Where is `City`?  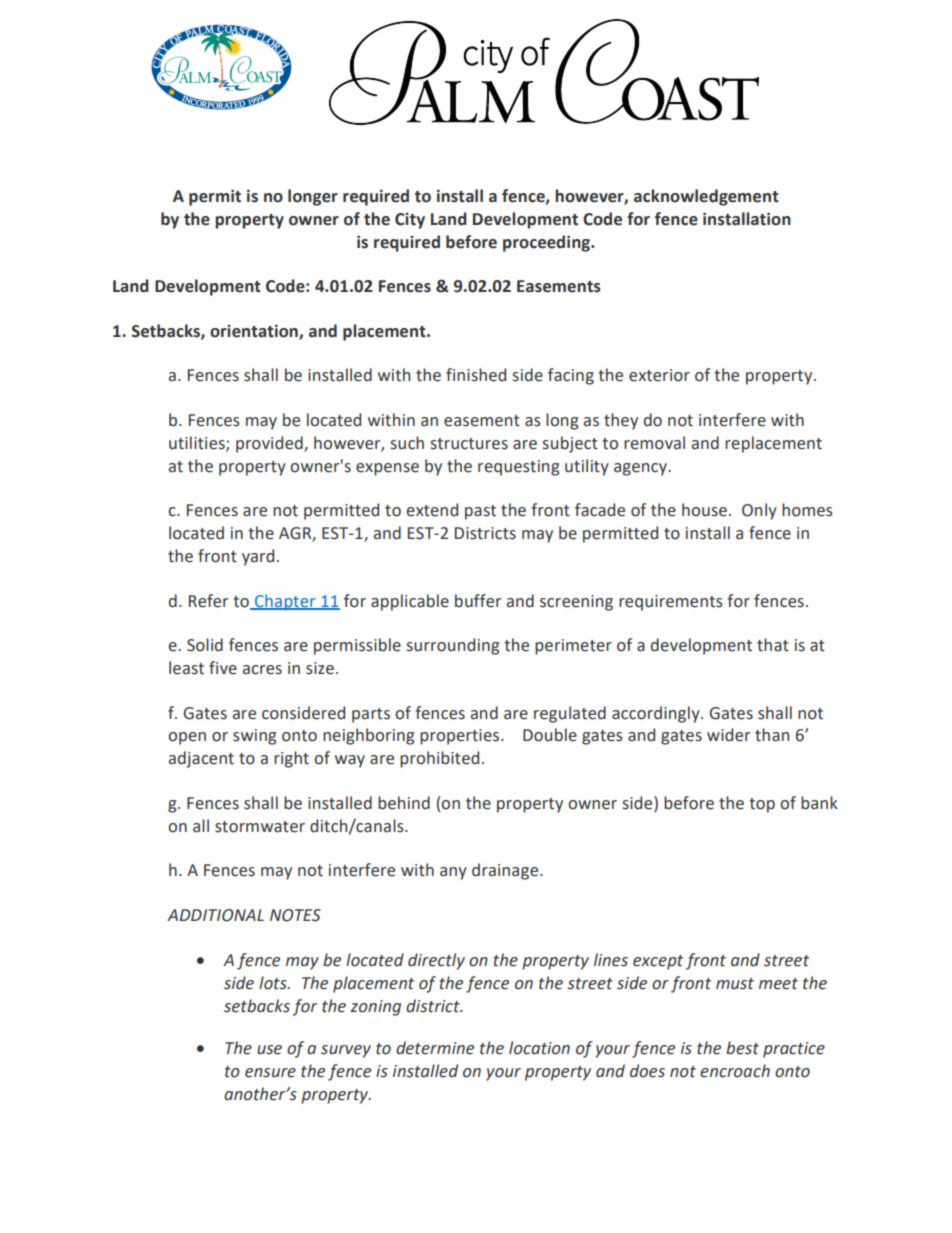 City is located at coordinates (410, 221).
